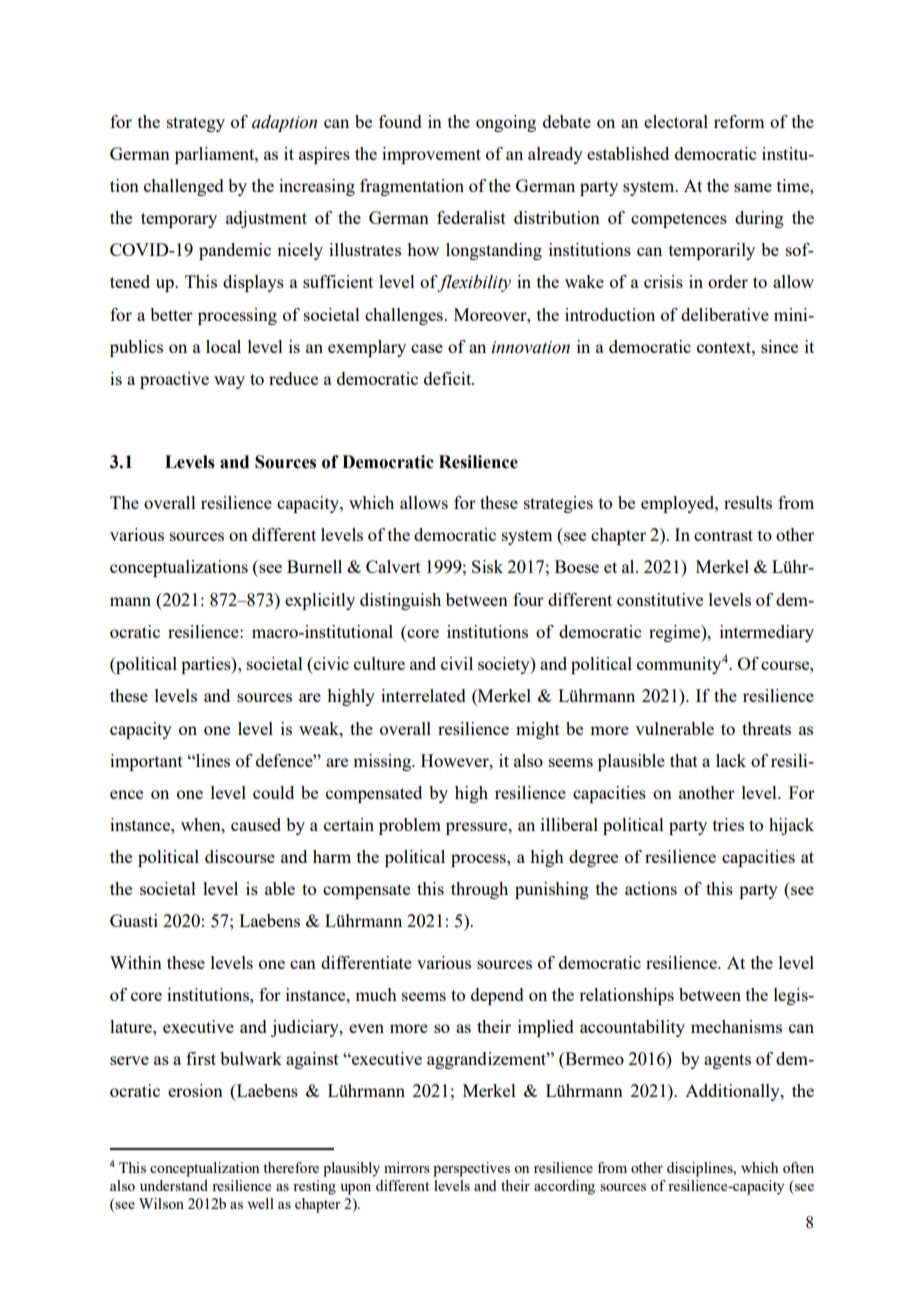  Describe the element at coordinates (431, 155) in the image. I see `improvement` at that location.
